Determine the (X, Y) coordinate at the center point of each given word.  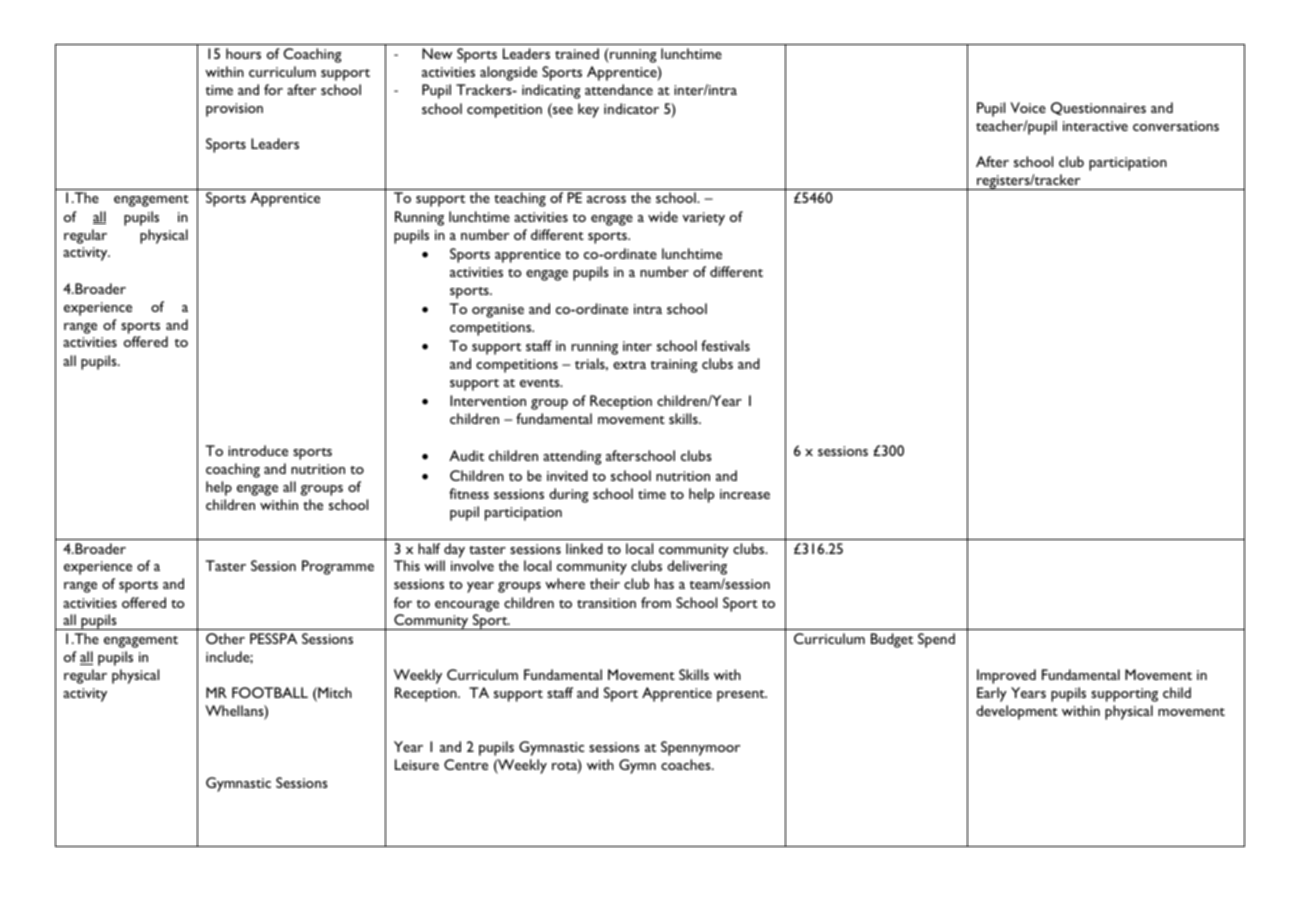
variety (703, 219)
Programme (338, 567)
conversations (1176, 126)
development (1017, 712)
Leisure (417, 764)
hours (243, 53)
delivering (697, 567)
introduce (258, 450)
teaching (520, 199)
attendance (619, 89)
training (674, 366)
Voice (1028, 107)
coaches (687, 764)
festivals (725, 345)
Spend (936, 640)
